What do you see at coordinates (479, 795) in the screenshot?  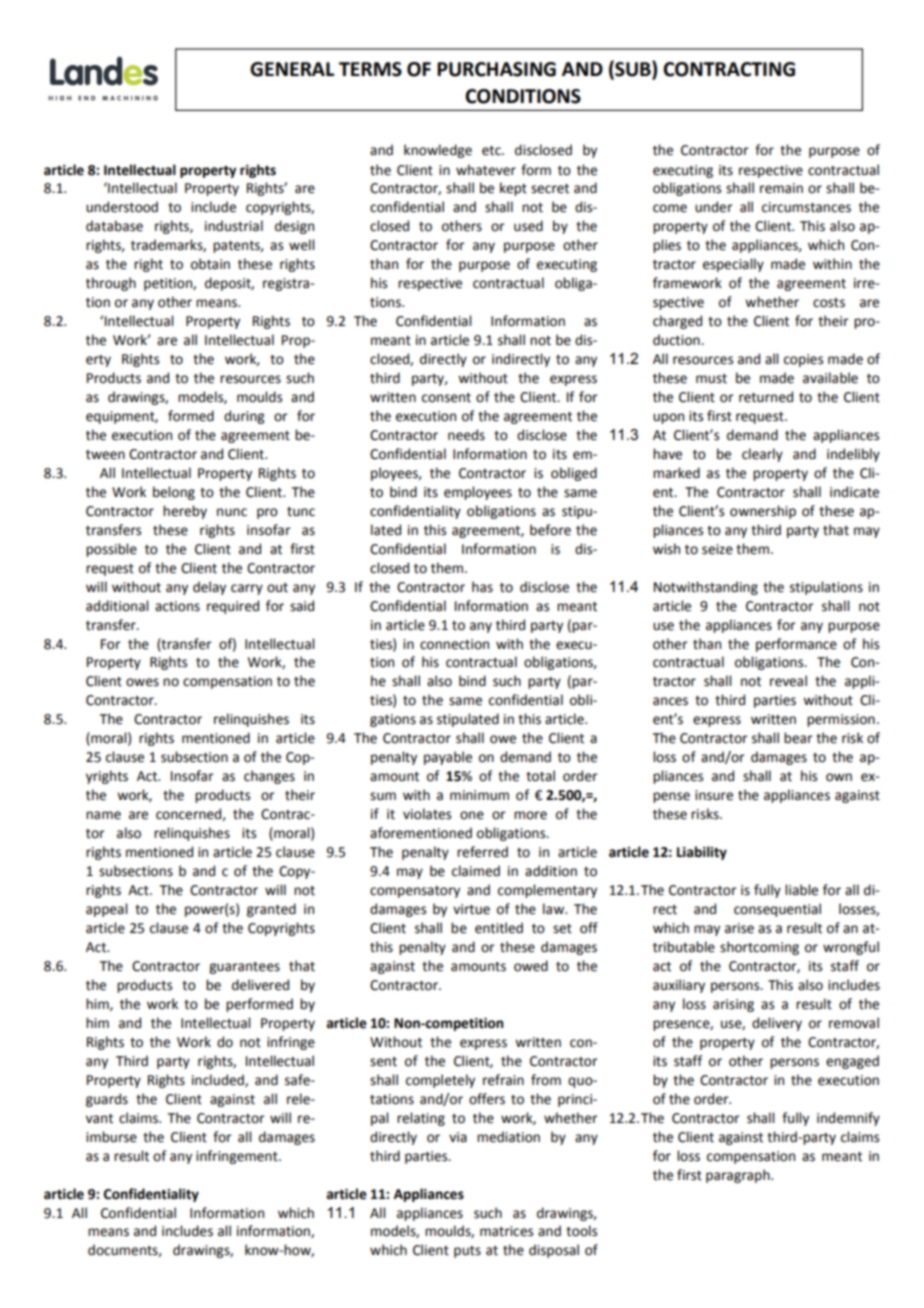 I see `minimum` at bounding box center [479, 795].
